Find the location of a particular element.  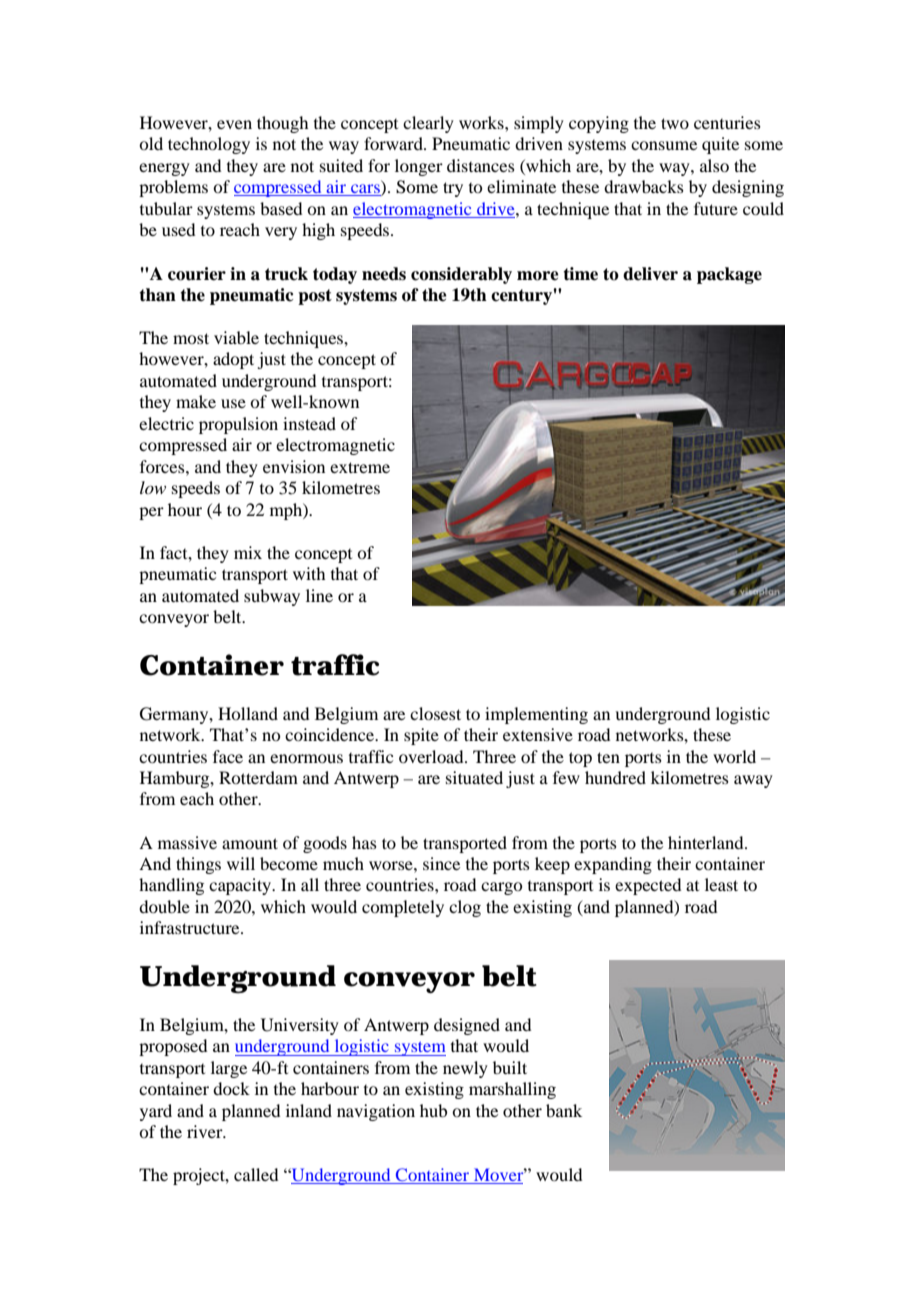

world is located at coordinates (734, 756).
